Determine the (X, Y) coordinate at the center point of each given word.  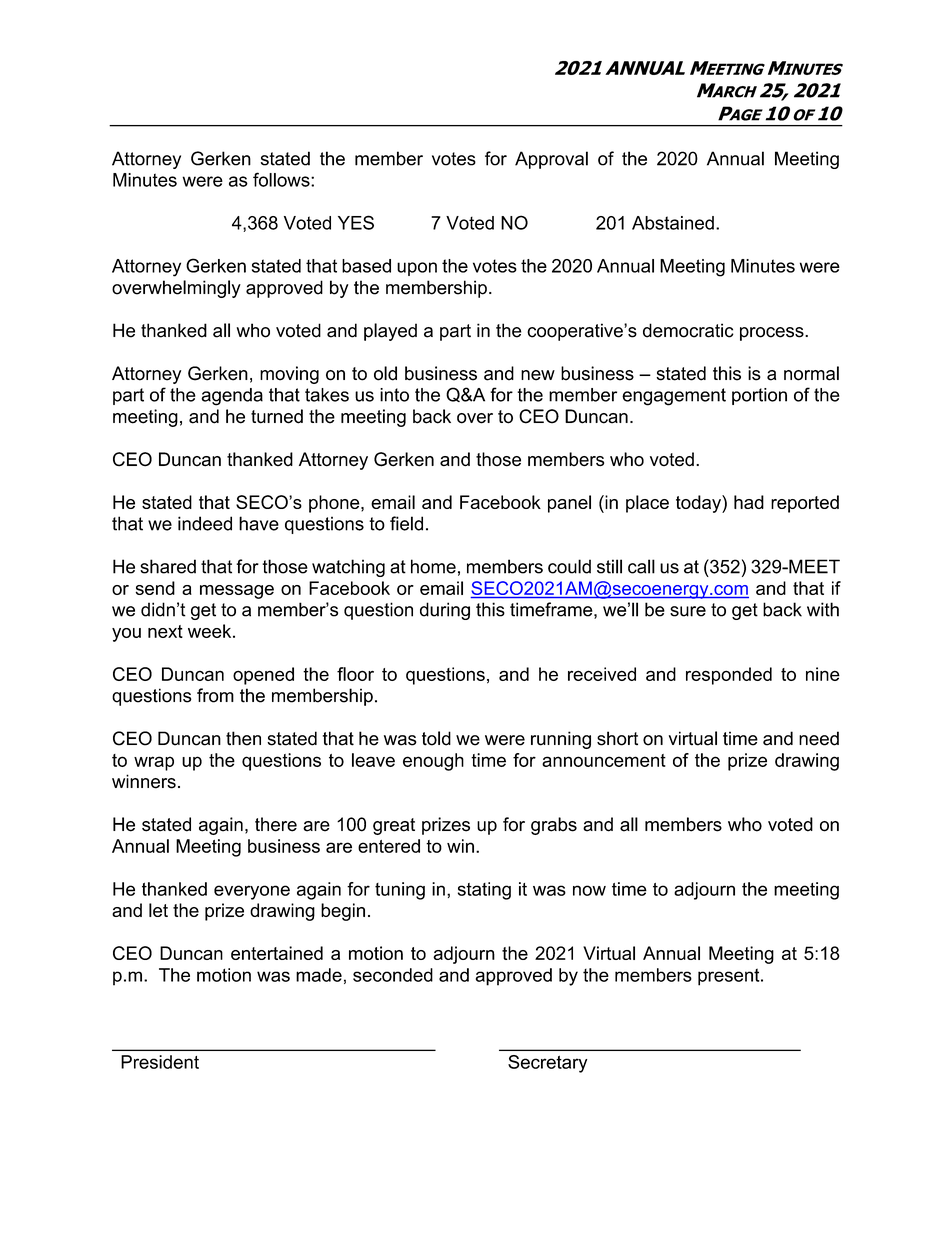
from (215, 695)
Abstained (673, 223)
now (589, 890)
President (160, 1062)
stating (484, 891)
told (436, 738)
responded (729, 676)
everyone (252, 892)
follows (282, 179)
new (538, 375)
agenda (232, 397)
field (406, 523)
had (749, 502)
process (773, 334)
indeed (205, 523)
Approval (551, 160)
